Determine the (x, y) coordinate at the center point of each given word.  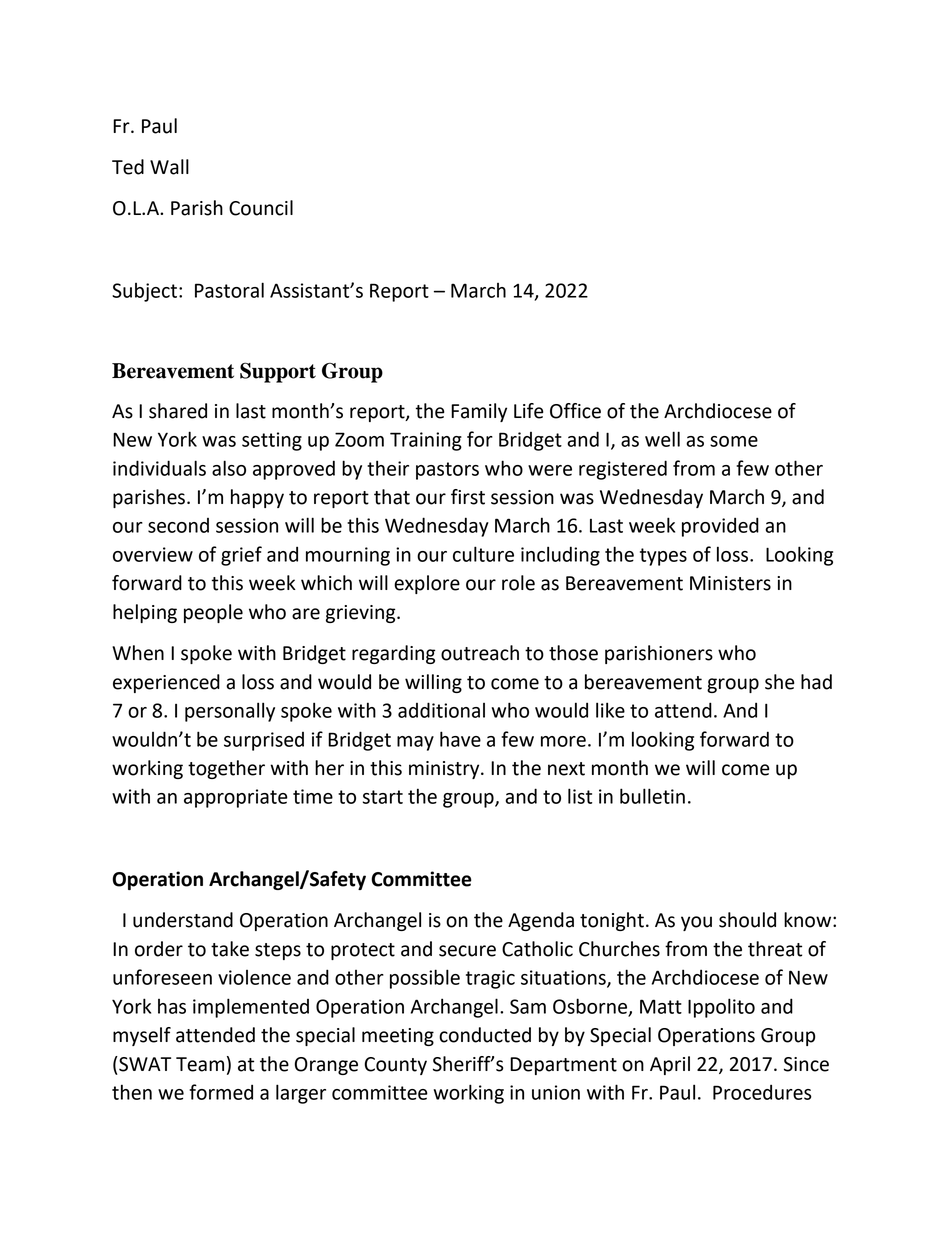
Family (479, 412)
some (734, 441)
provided (720, 527)
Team (200, 1064)
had (816, 682)
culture (483, 554)
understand (183, 920)
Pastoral (229, 290)
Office (575, 411)
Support (278, 372)
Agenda (541, 921)
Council (261, 208)
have (460, 739)
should (747, 920)
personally (230, 712)
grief (241, 556)
